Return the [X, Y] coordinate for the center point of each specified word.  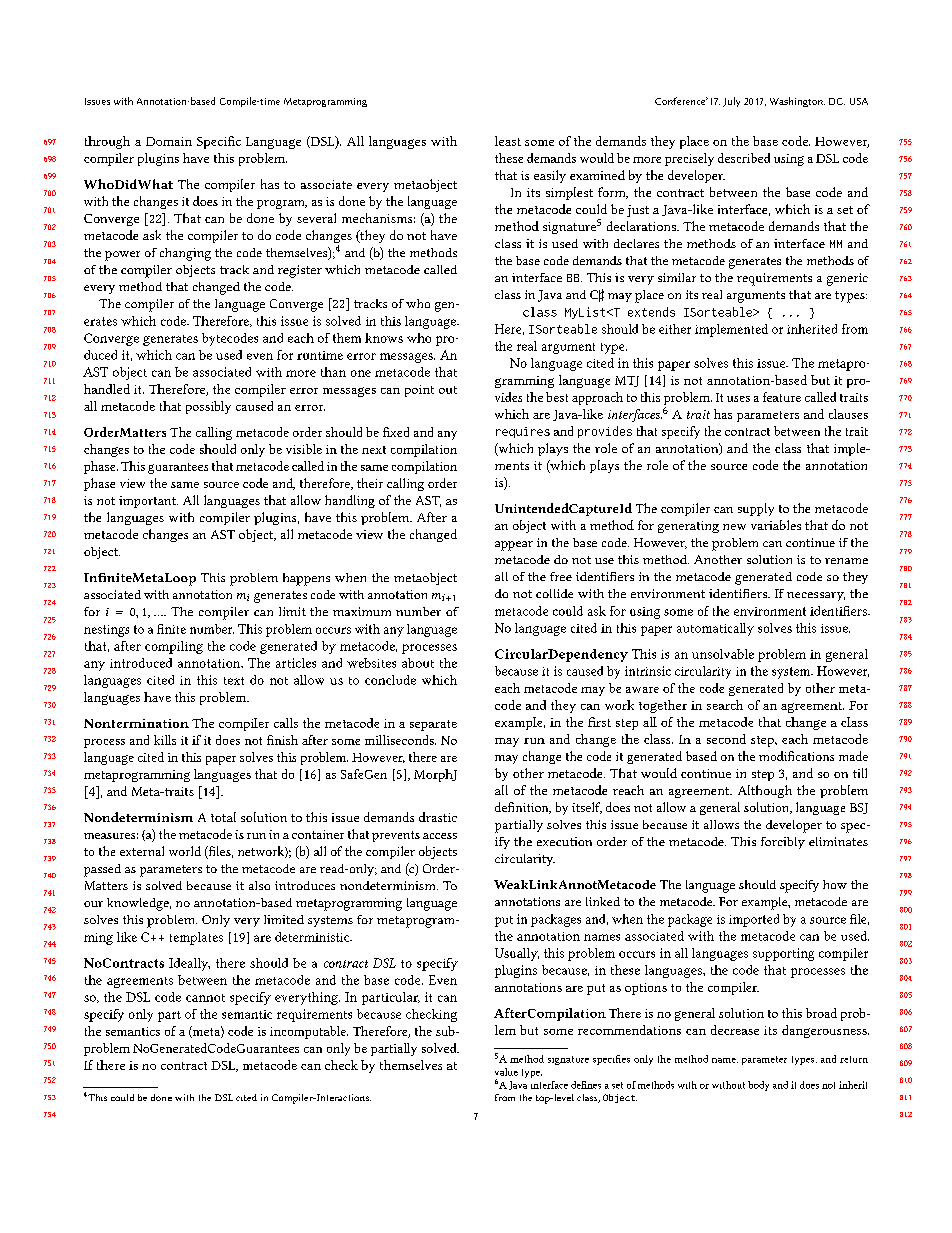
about [418, 663]
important [148, 502]
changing [185, 254]
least [508, 141]
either [675, 329]
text [234, 681]
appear [514, 546]
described [744, 158]
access [440, 836]
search [725, 705]
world [185, 851]
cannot [205, 998]
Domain [169, 141]
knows [384, 338]
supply [756, 509]
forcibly [783, 843]
